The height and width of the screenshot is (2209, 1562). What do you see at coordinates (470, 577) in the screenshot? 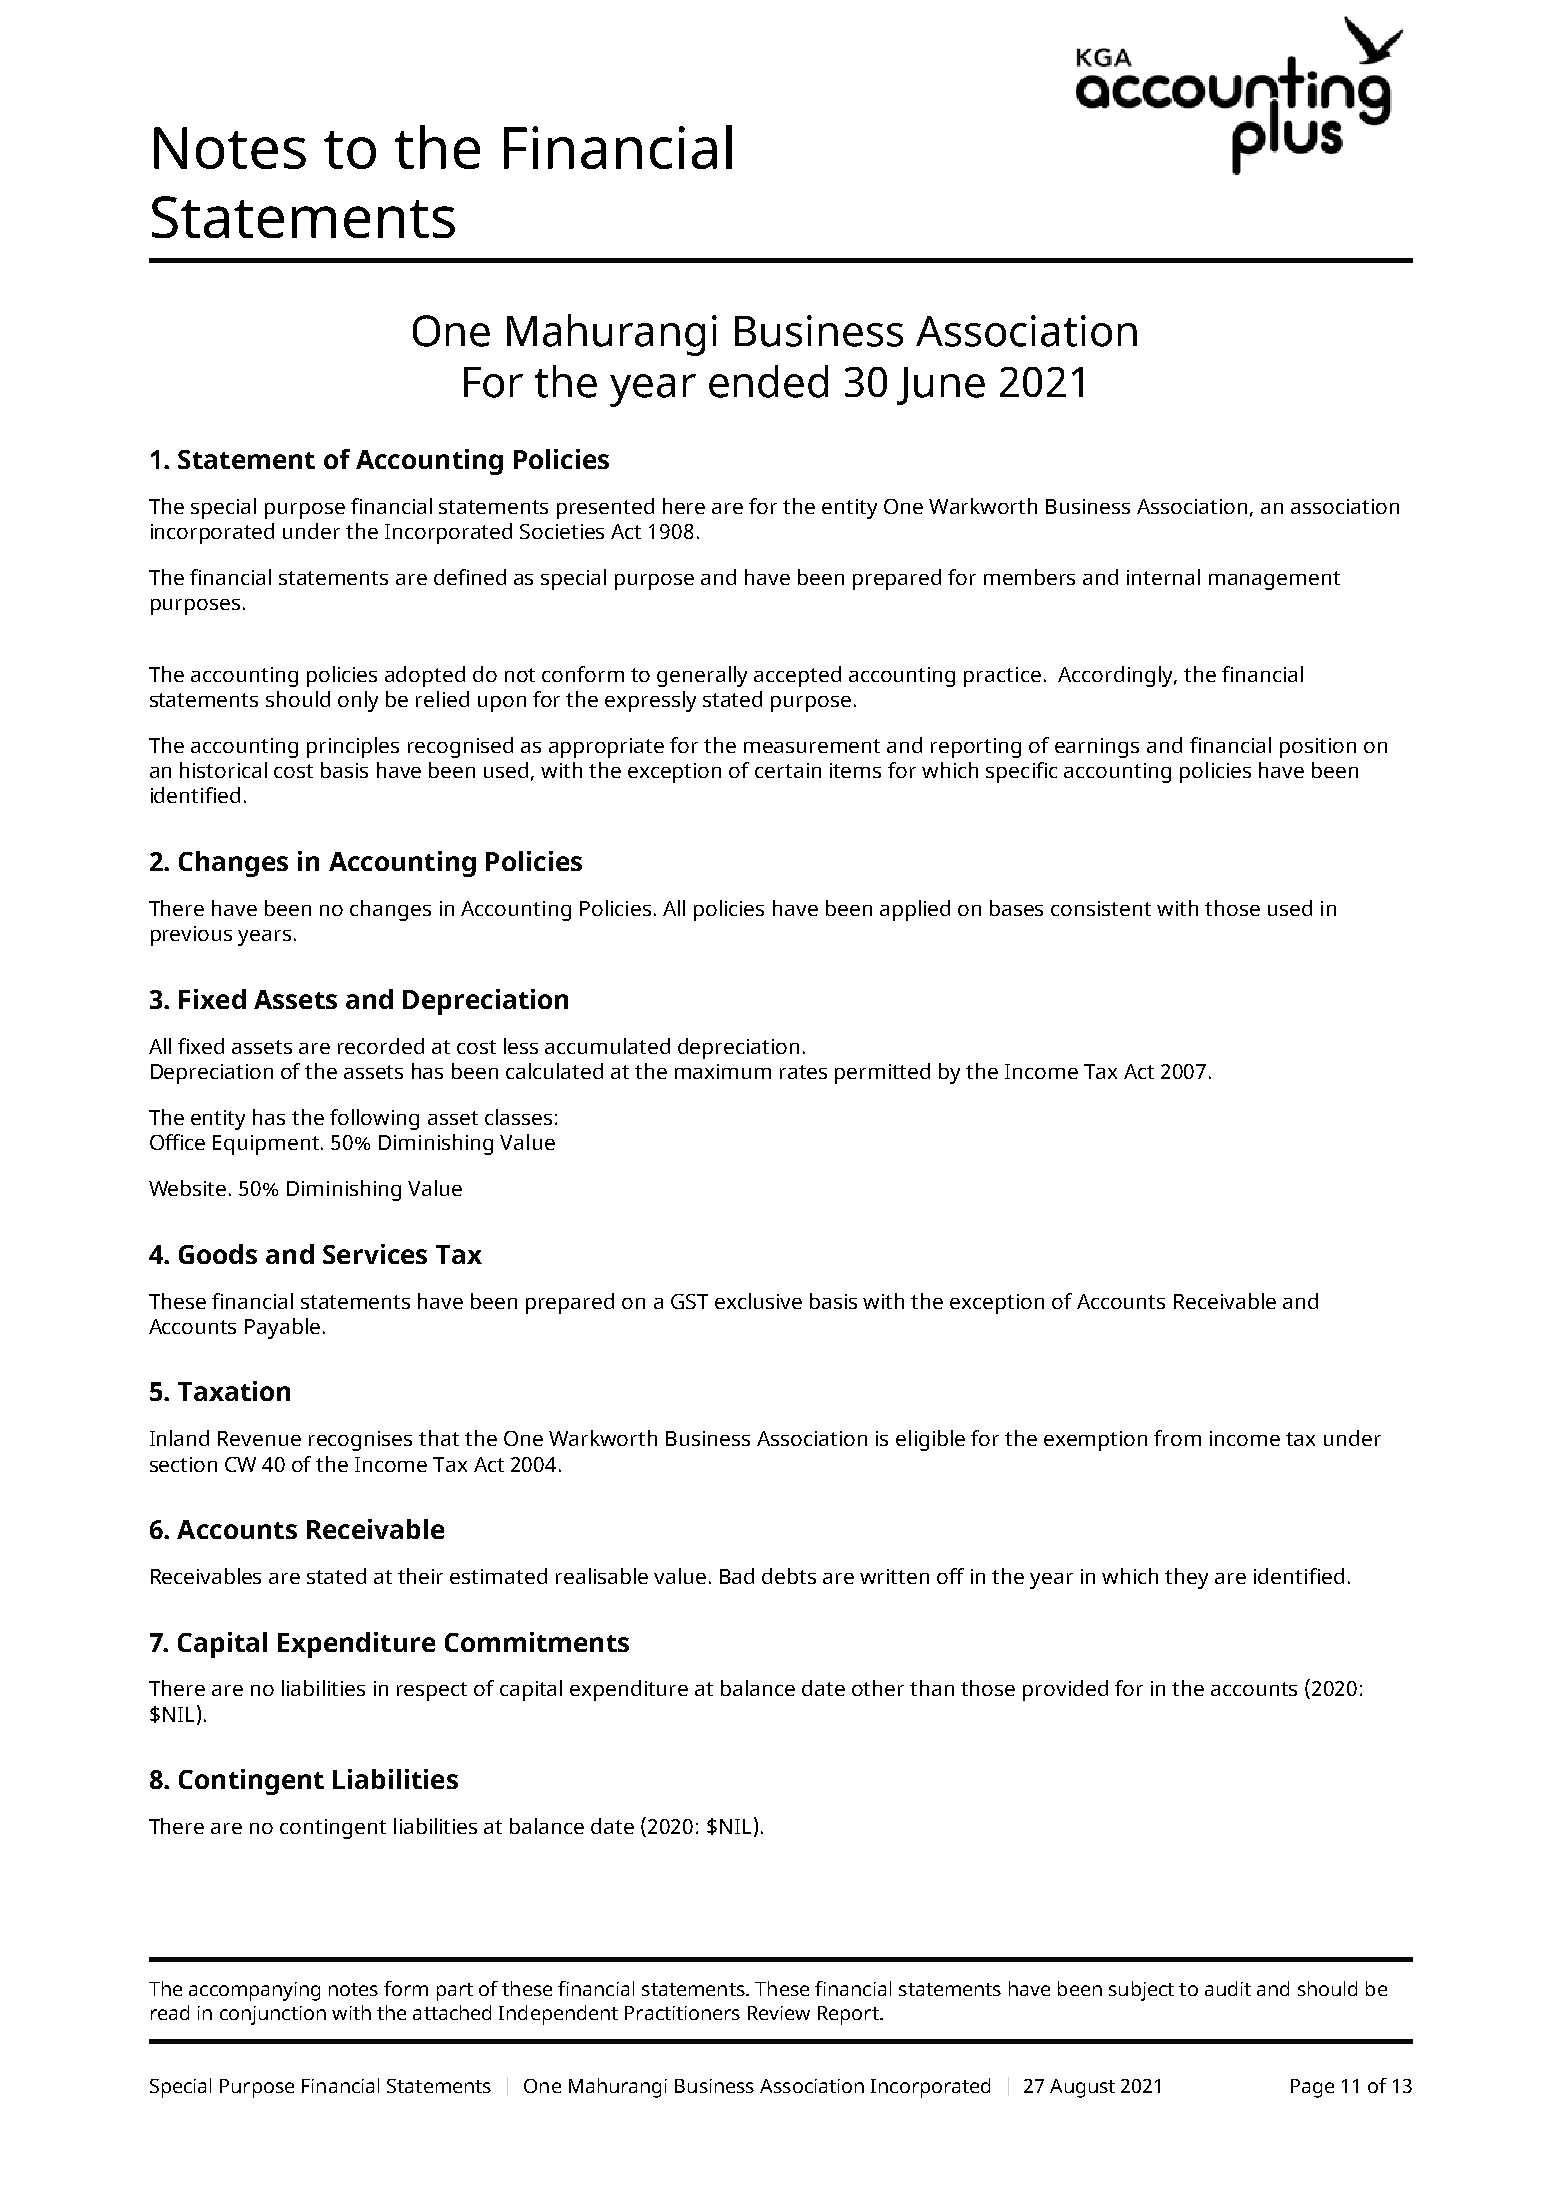
I see `defined` at bounding box center [470, 577].
